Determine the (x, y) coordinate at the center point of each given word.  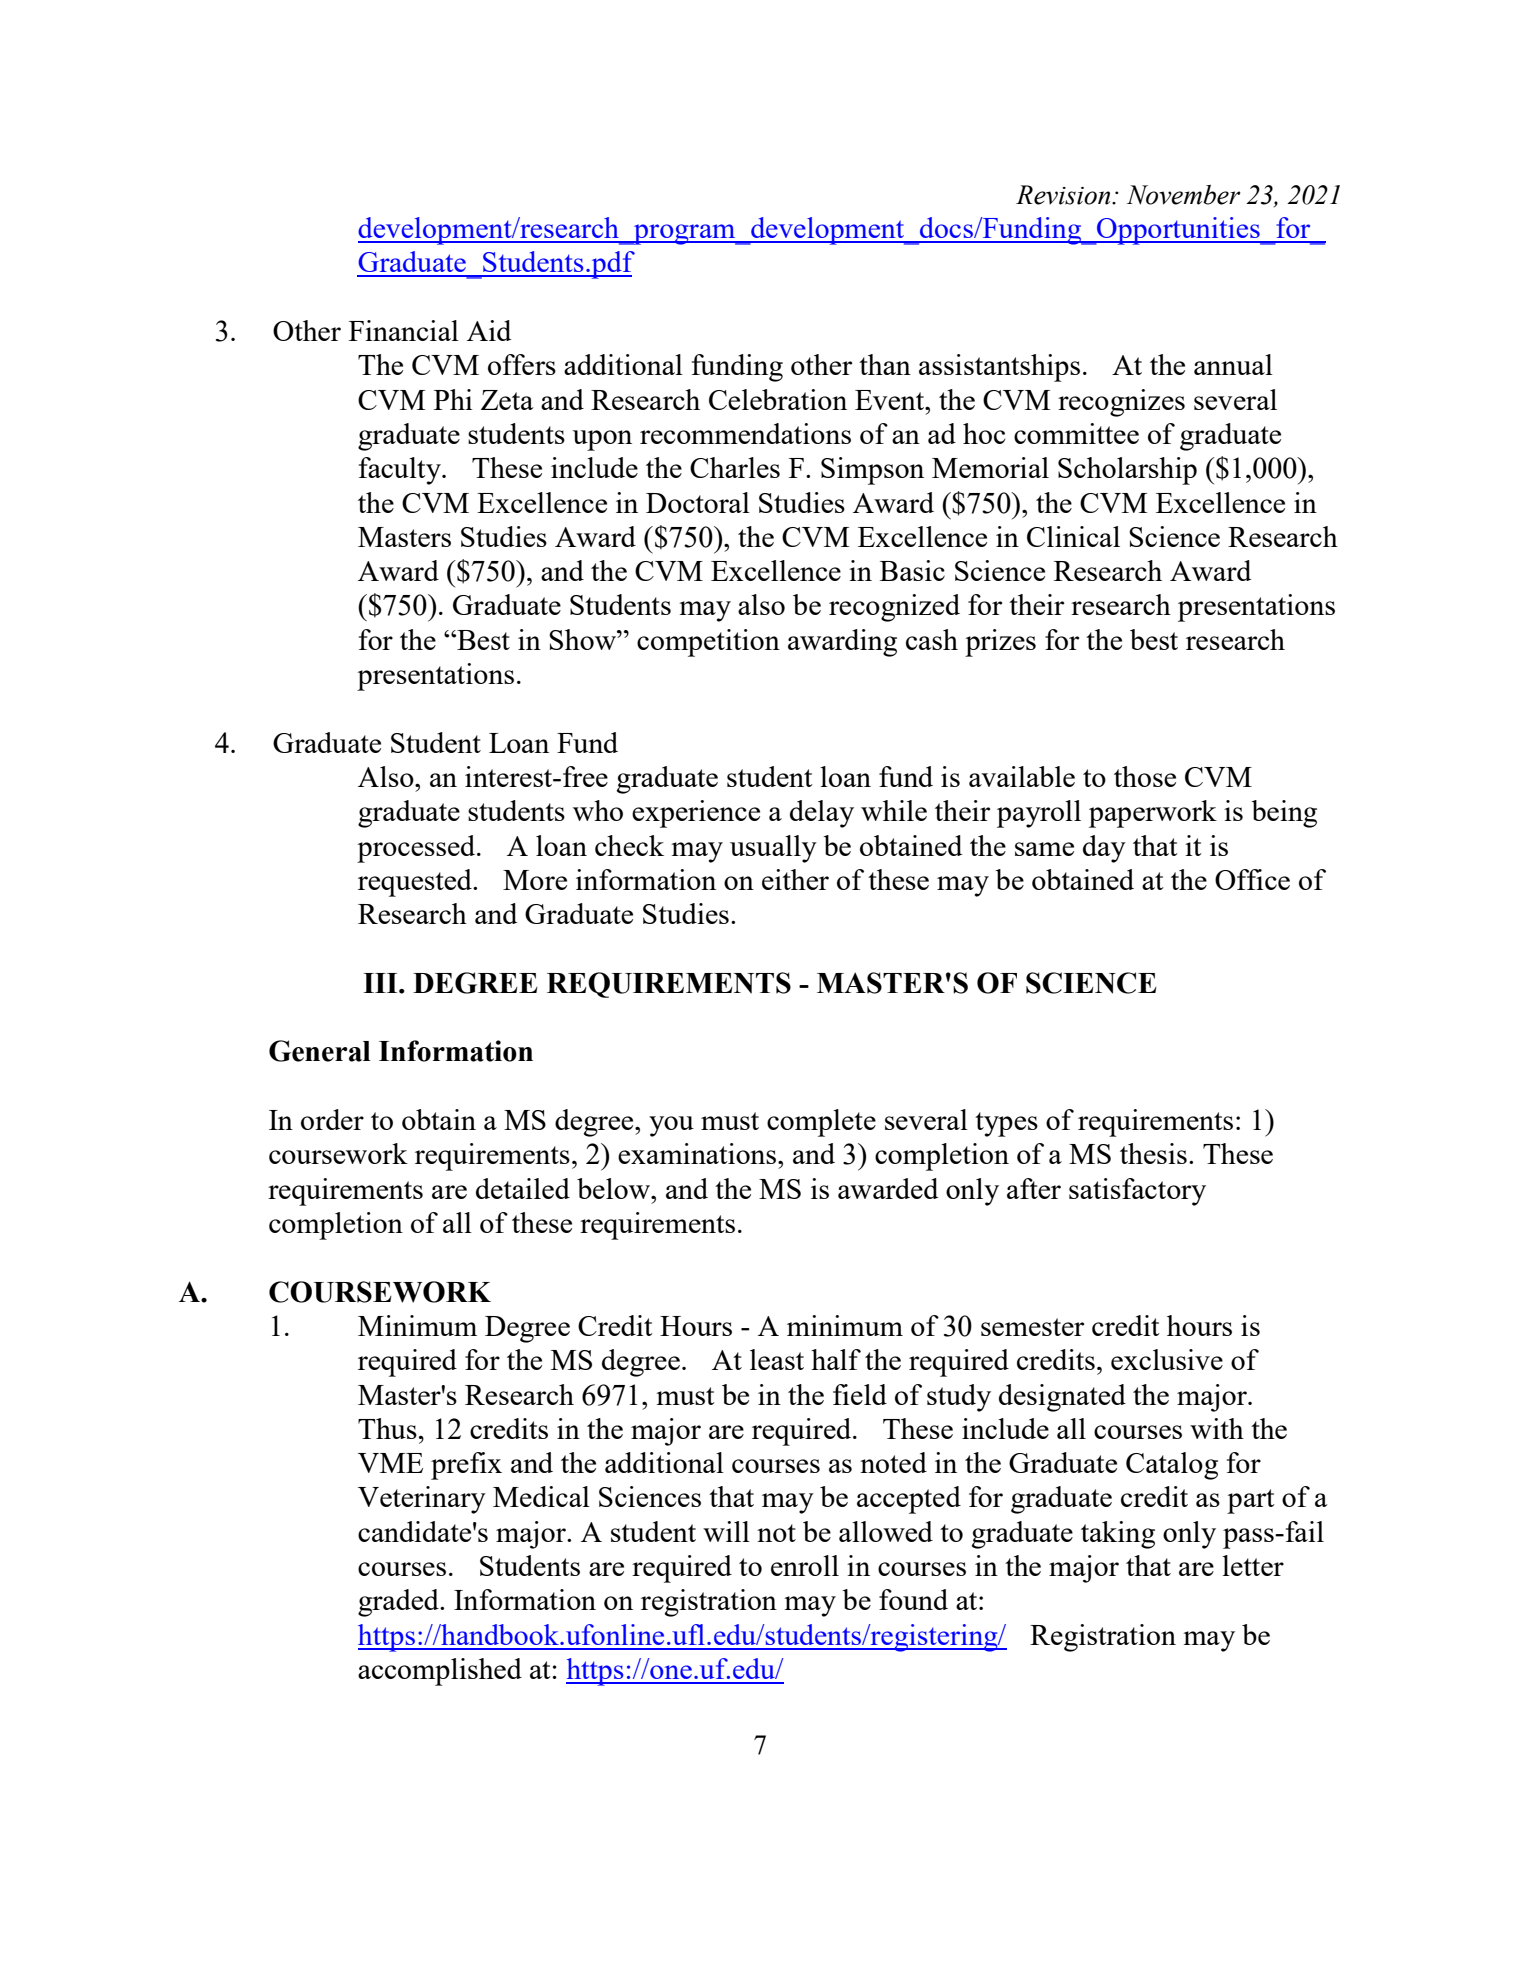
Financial (404, 330)
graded (399, 1603)
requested (416, 883)
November (1184, 195)
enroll (805, 1565)
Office (1252, 879)
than (885, 364)
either (795, 879)
